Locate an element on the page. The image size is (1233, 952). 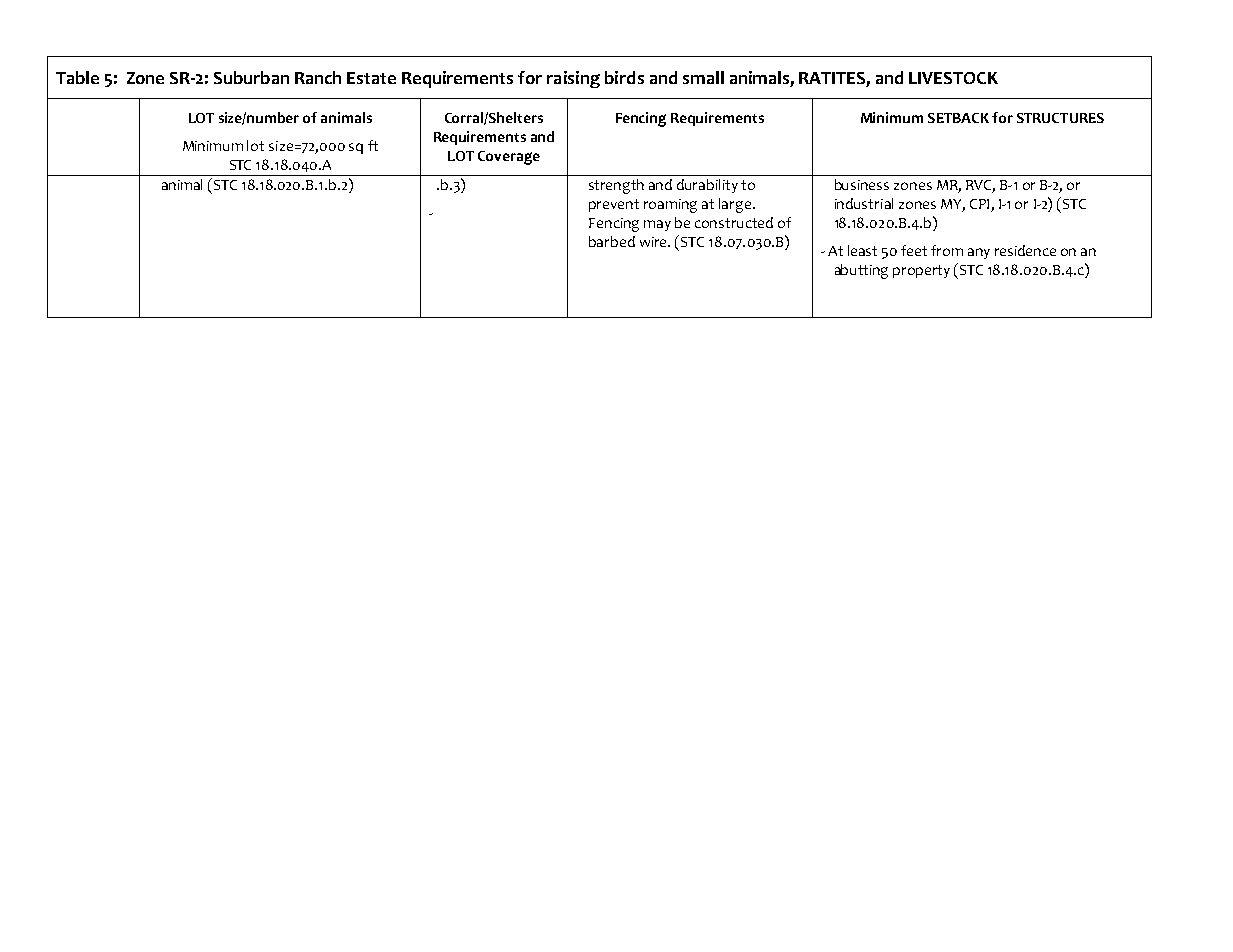
CPI is located at coordinates (981, 205).
